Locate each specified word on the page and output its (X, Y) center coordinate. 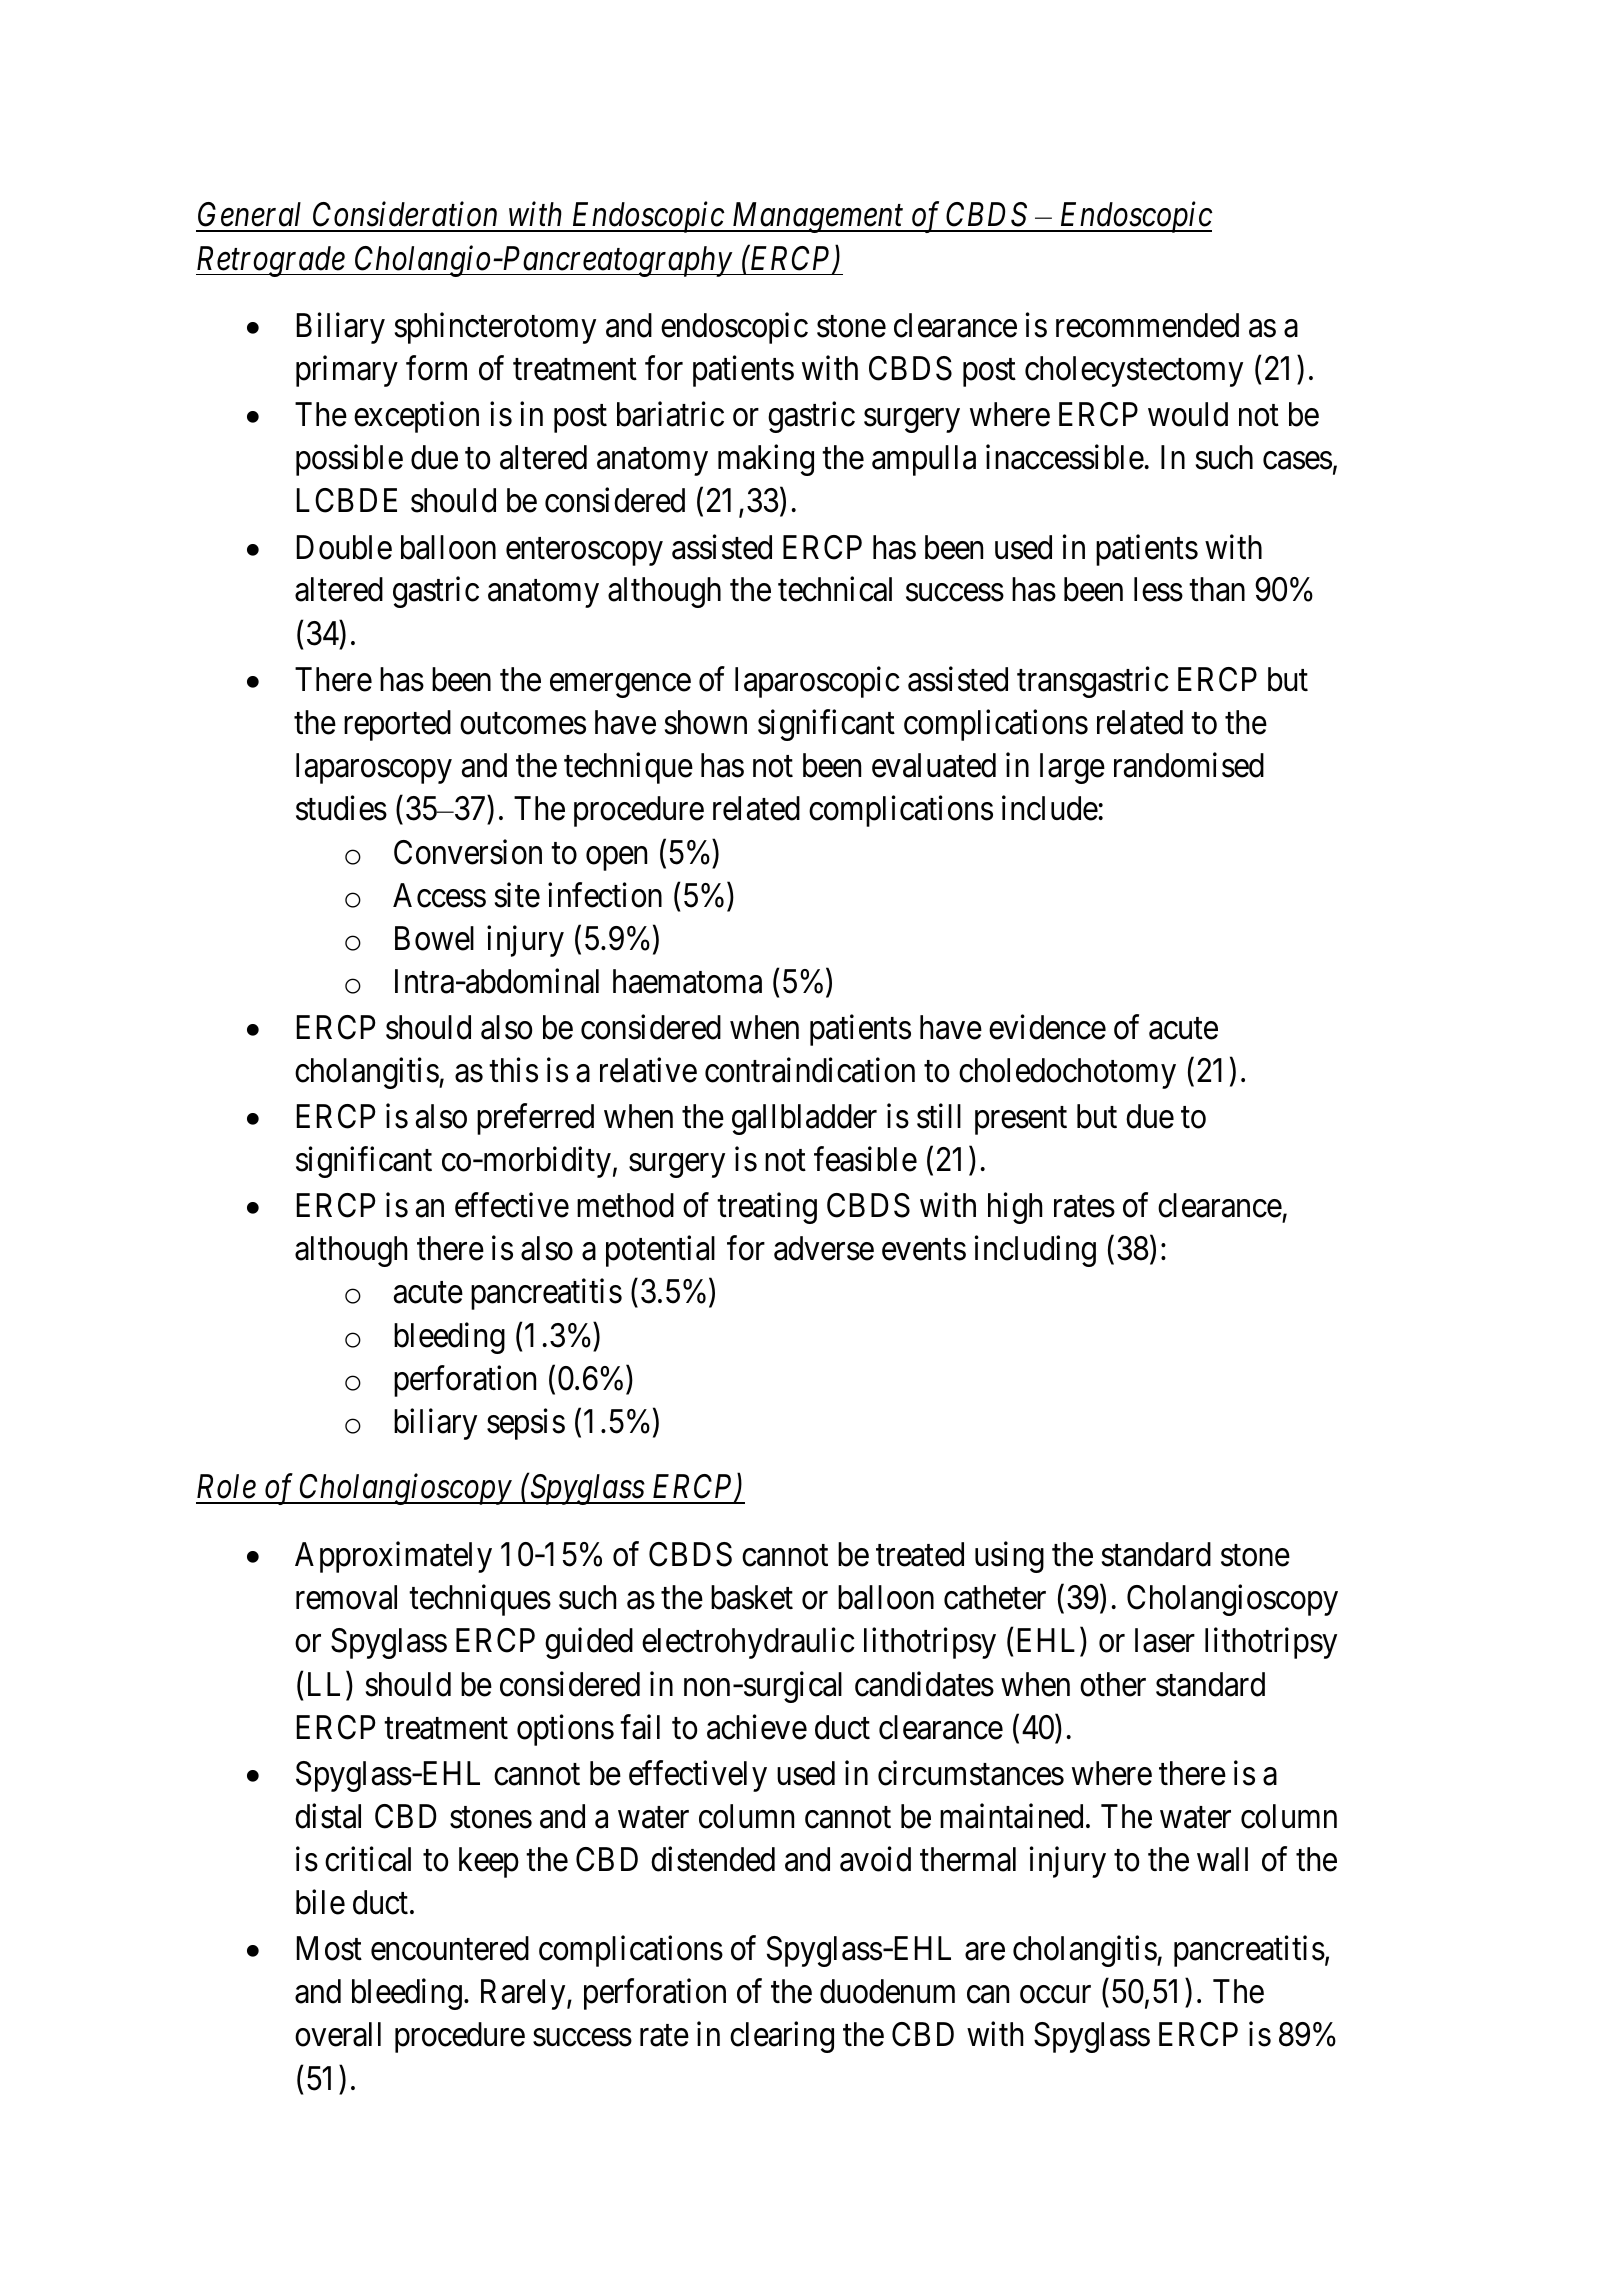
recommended (1147, 325)
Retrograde (271, 261)
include (1050, 808)
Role (226, 1486)
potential (660, 1251)
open (616, 859)
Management (817, 218)
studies (341, 808)
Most (329, 1949)
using (1009, 1557)
